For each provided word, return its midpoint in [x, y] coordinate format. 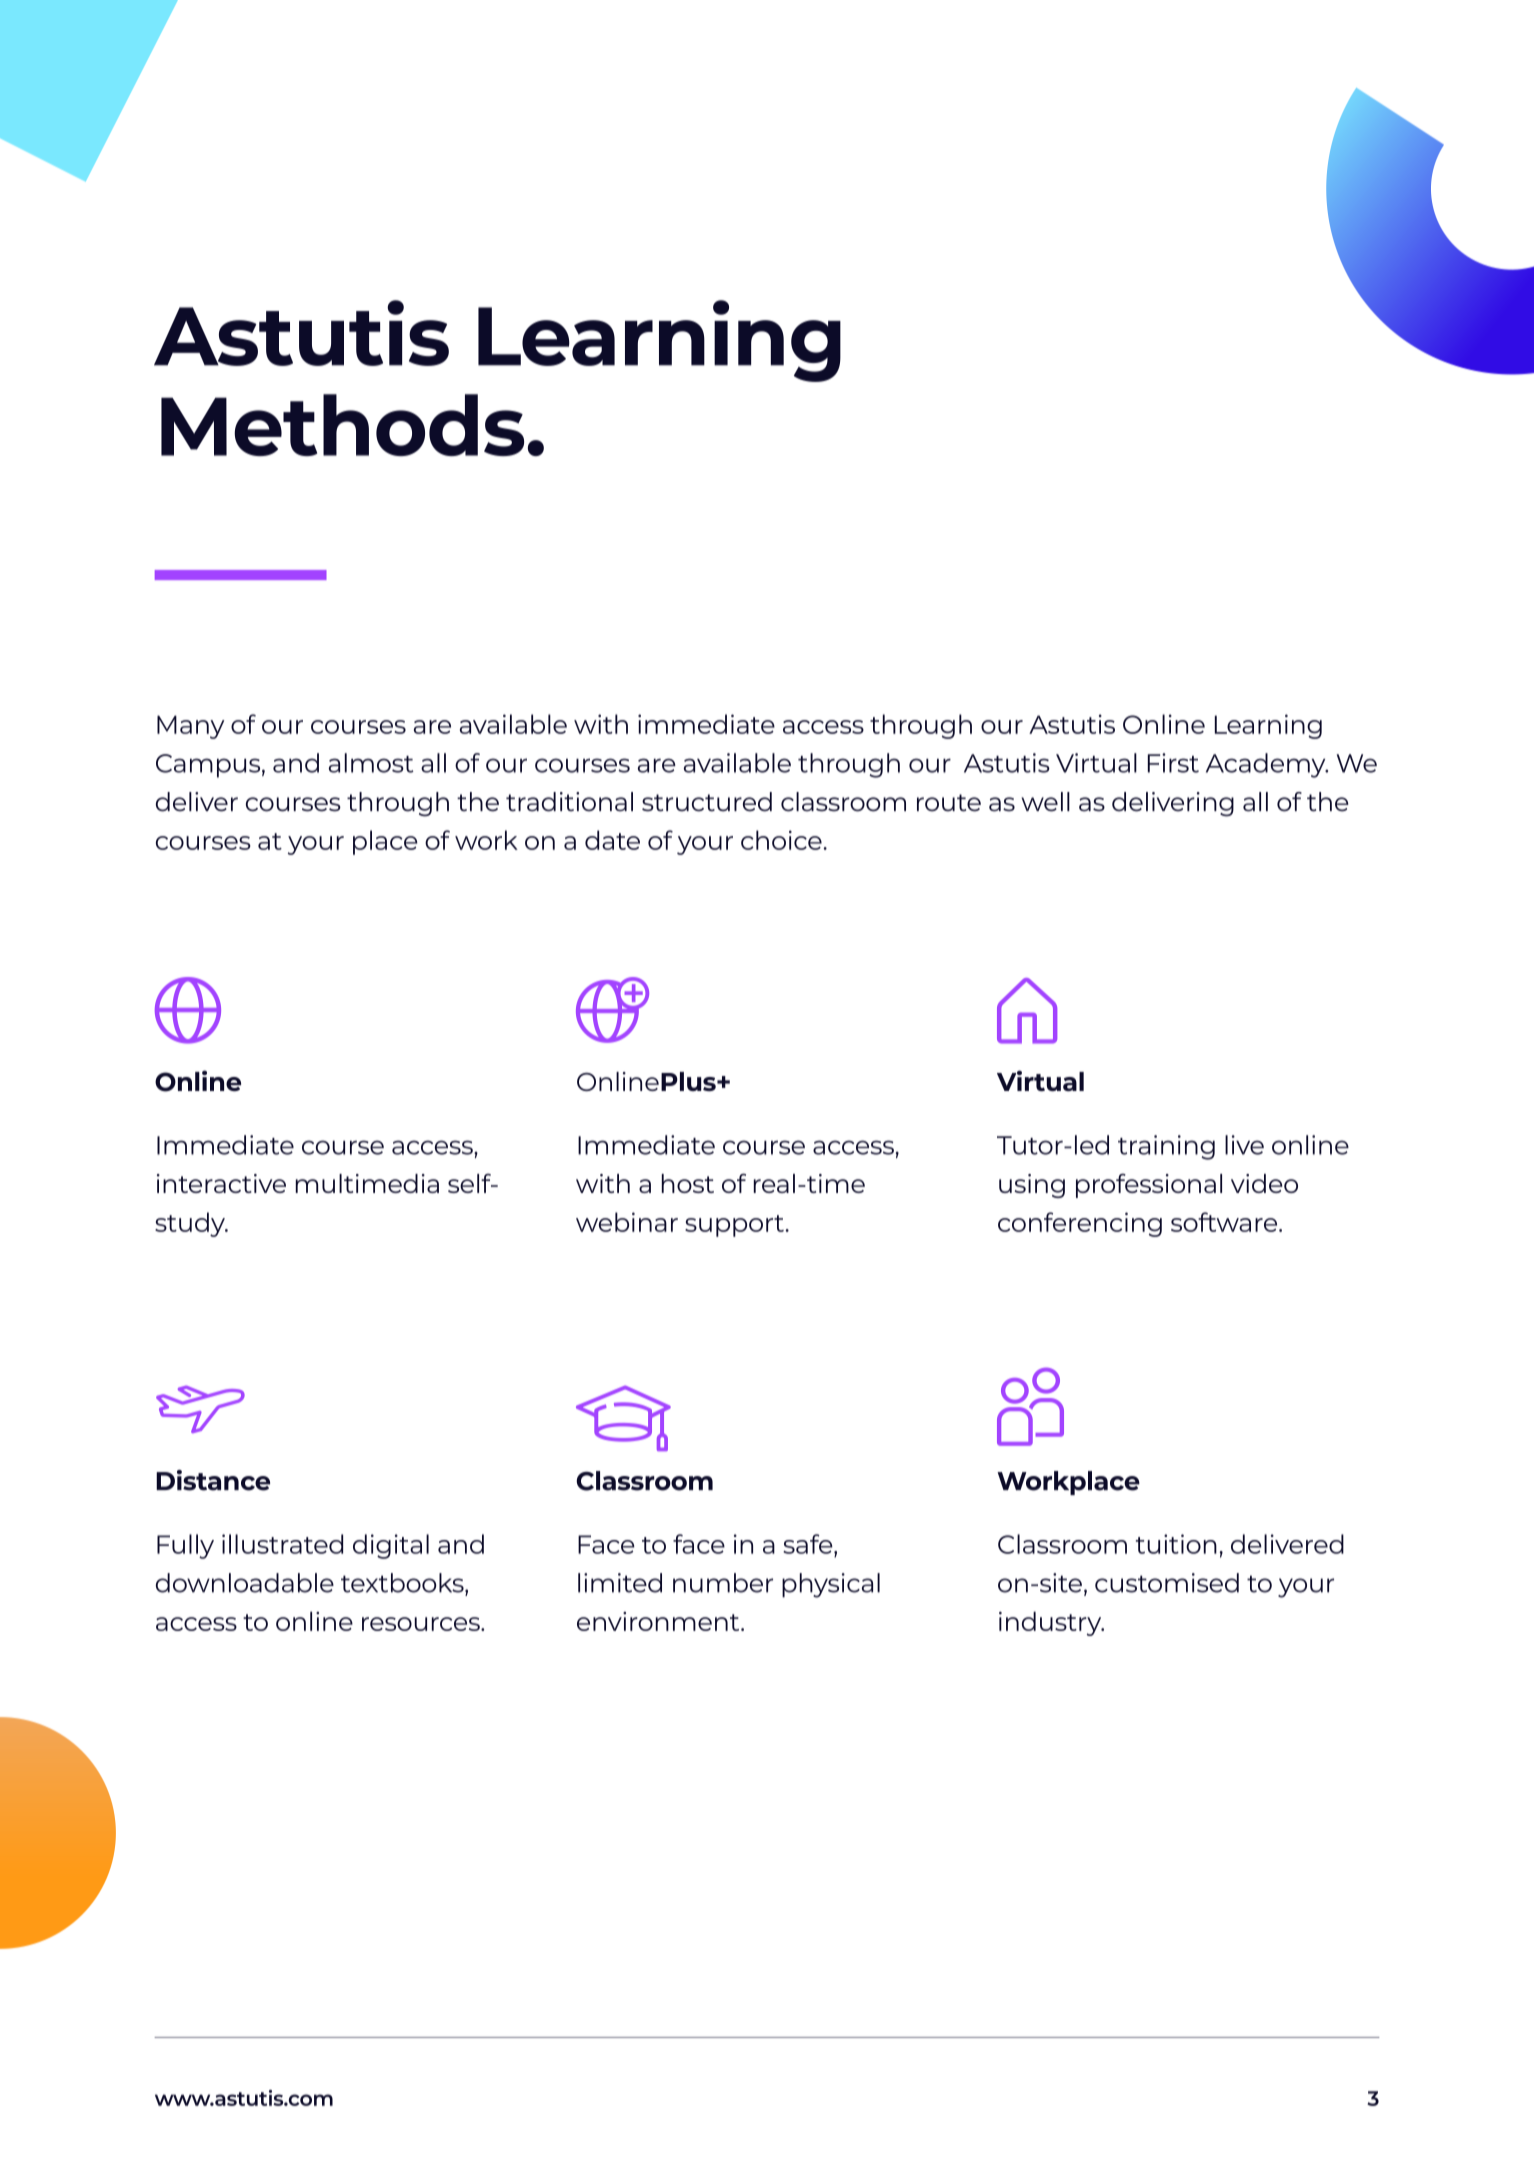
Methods [342, 425]
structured [707, 802]
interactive [221, 1183]
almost [371, 763]
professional [1149, 1185]
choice [782, 840]
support [735, 1226]
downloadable [245, 1583]
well [1046, 802]
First [1173, 763]
